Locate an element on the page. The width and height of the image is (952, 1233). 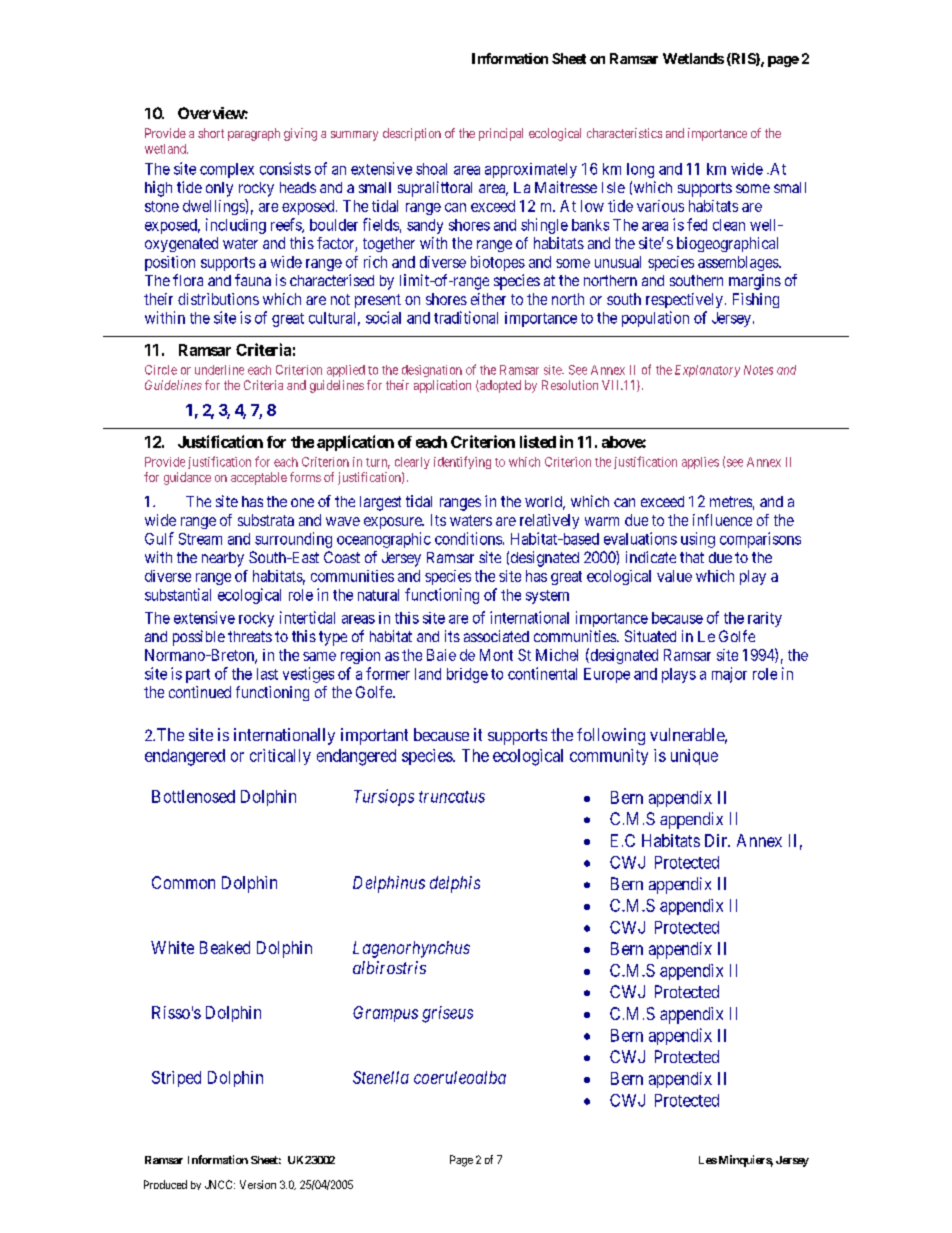
long is located at coordinates (640, 170).
